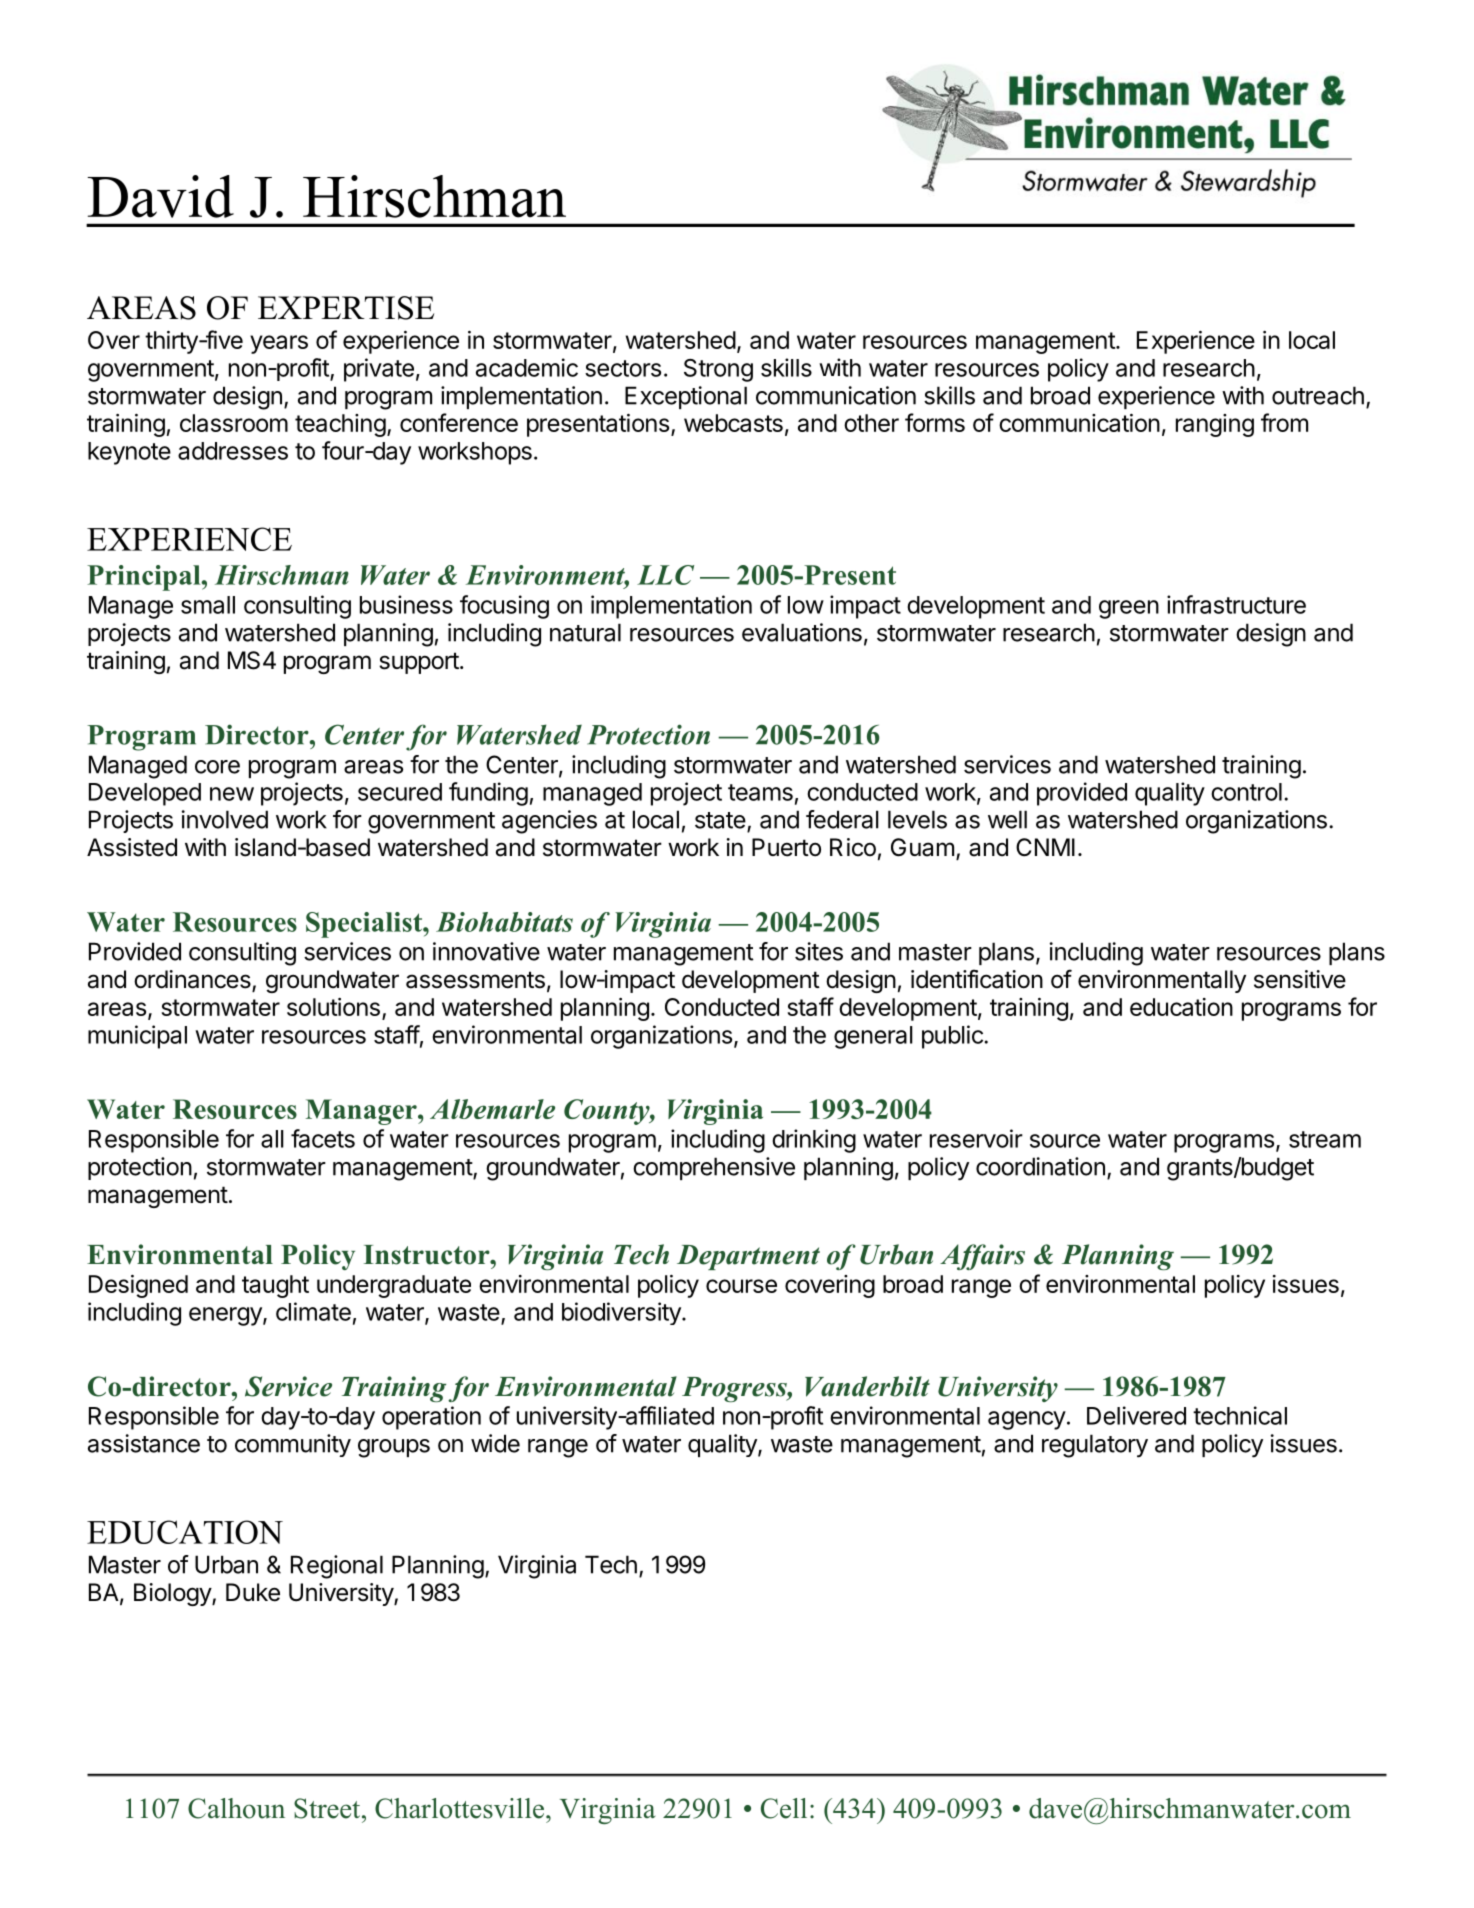  What do you see at coordinates (714, 1168) in the screenshot?
I see `comprehensive` at bounding box center [714, 1168].
